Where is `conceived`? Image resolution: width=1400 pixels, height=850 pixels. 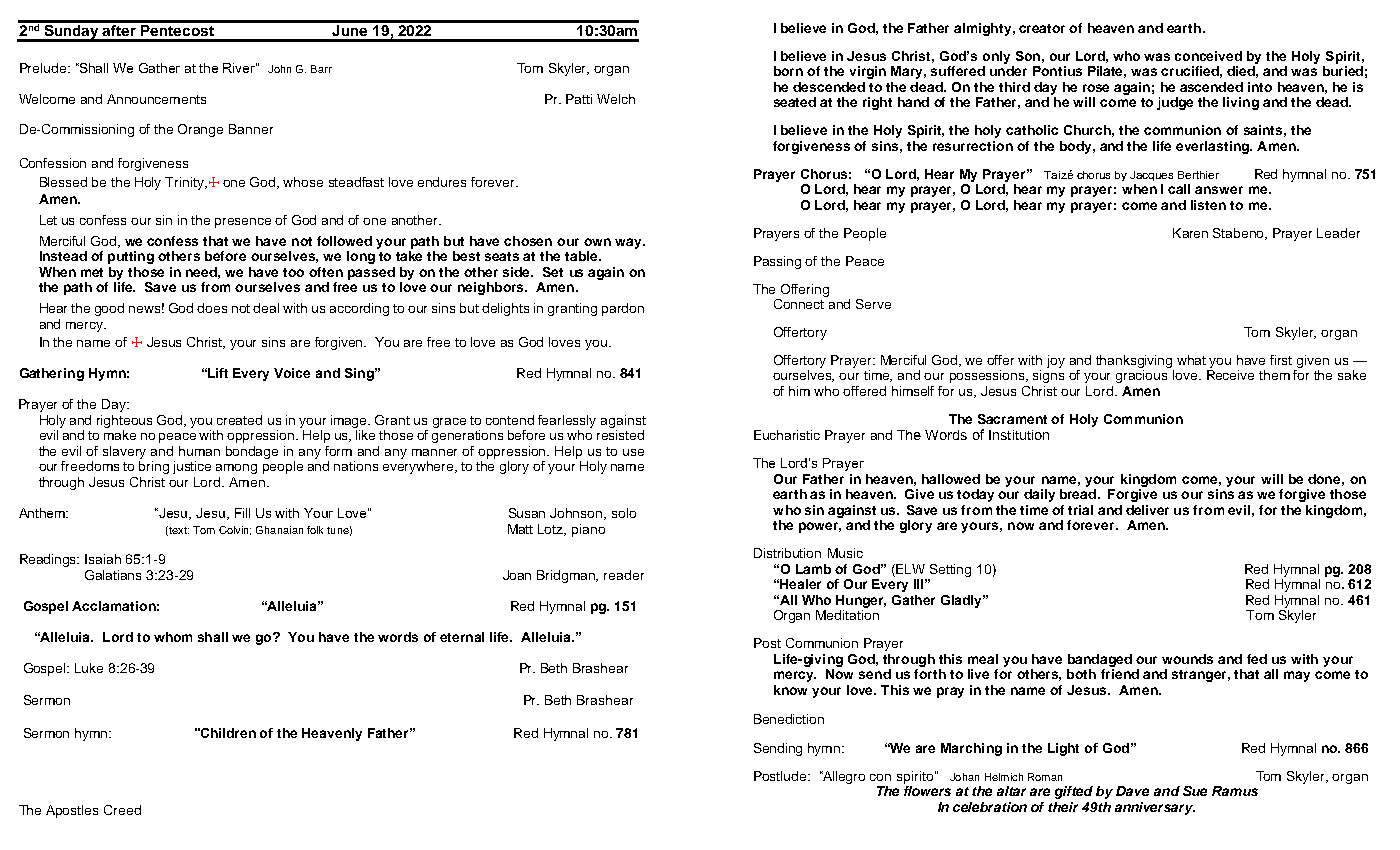
conceived is located at coordinates (1208, 56).
